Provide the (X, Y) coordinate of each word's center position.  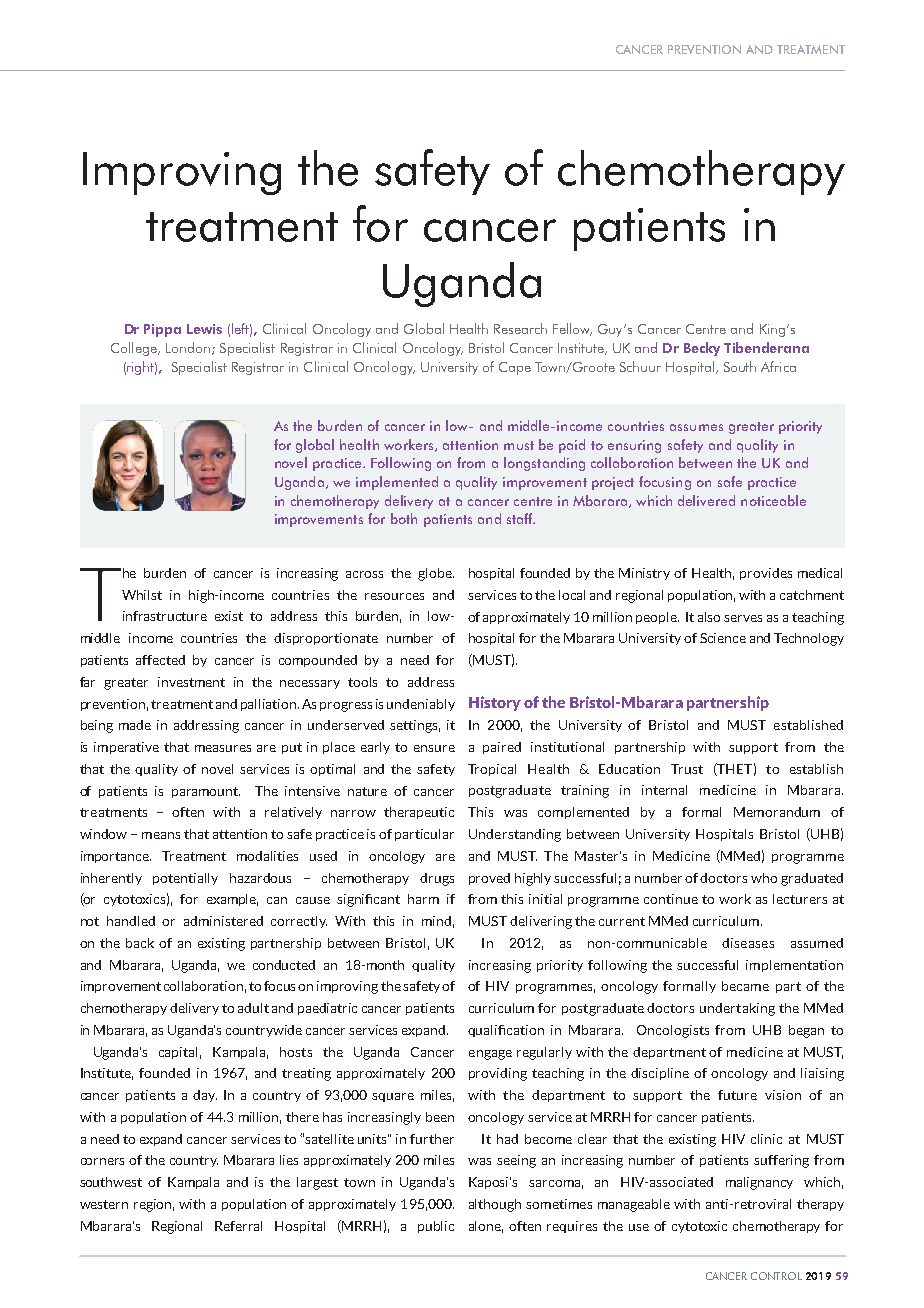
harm (423, 899)
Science (723, 638)
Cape (515, 368)
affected (160, 660)
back (140, 943)
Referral (238, 1226)
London (188, 347)
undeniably (421, 705)
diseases (748, 943)
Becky (702, 349)
